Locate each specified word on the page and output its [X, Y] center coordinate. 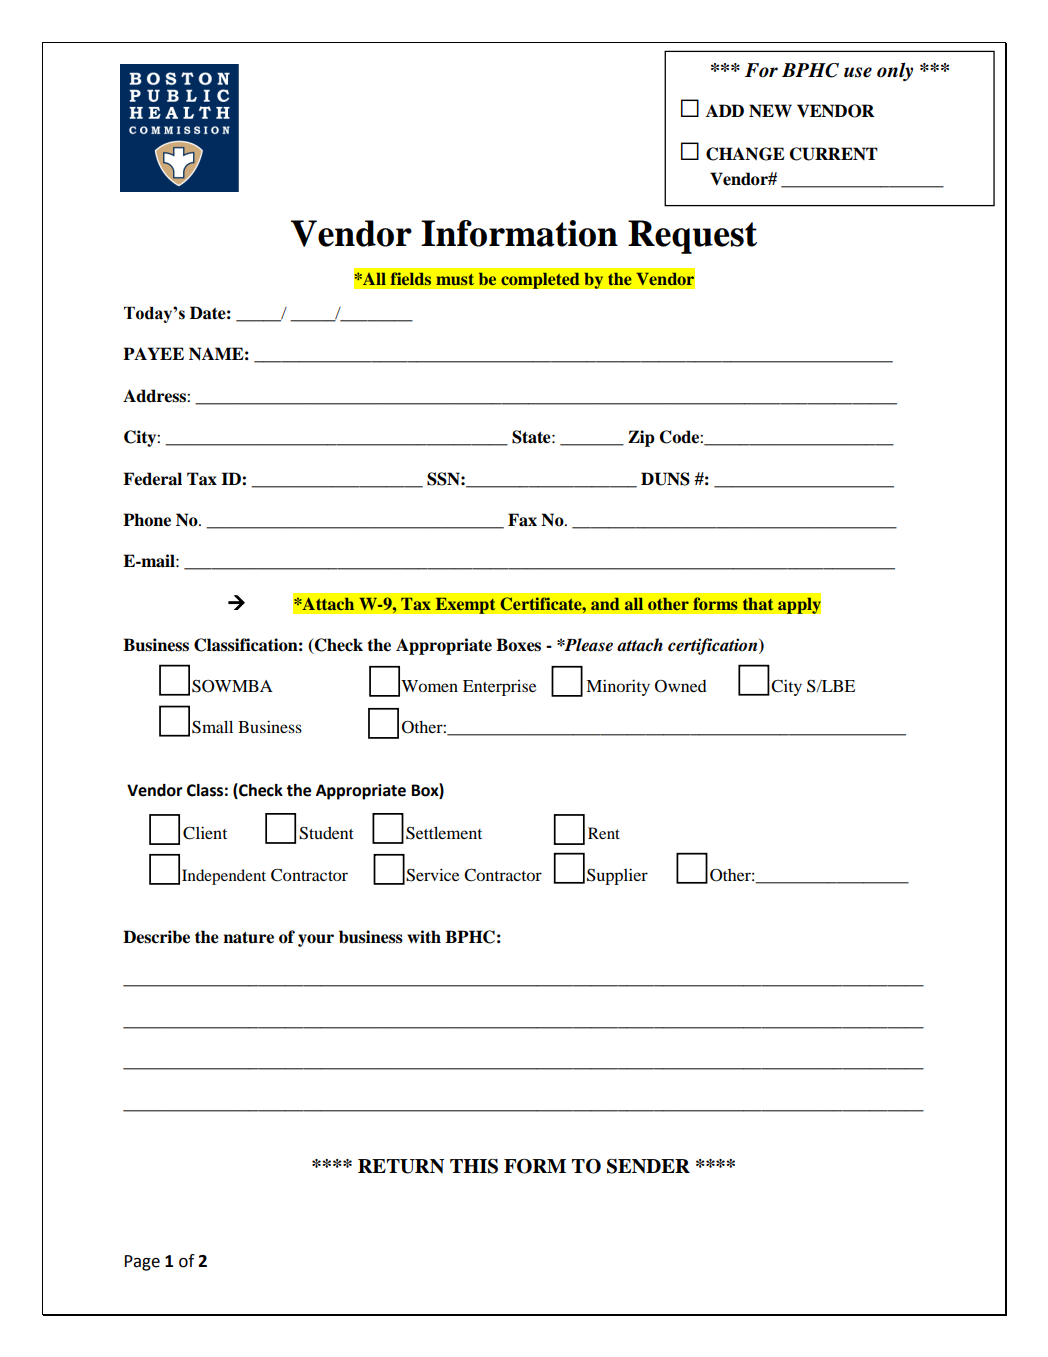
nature [248, 937]
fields [411, 278]
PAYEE [153, 353]
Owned [681, 686]
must [455, 279]
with [424, 937]
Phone [147, 520]
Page [142, 1263]
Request [692, 237]
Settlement [444, 833]
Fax [522, 520]
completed [540, 280]
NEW [770, 110]
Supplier [617, 876]
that [758, 604]
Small [212, 727]
